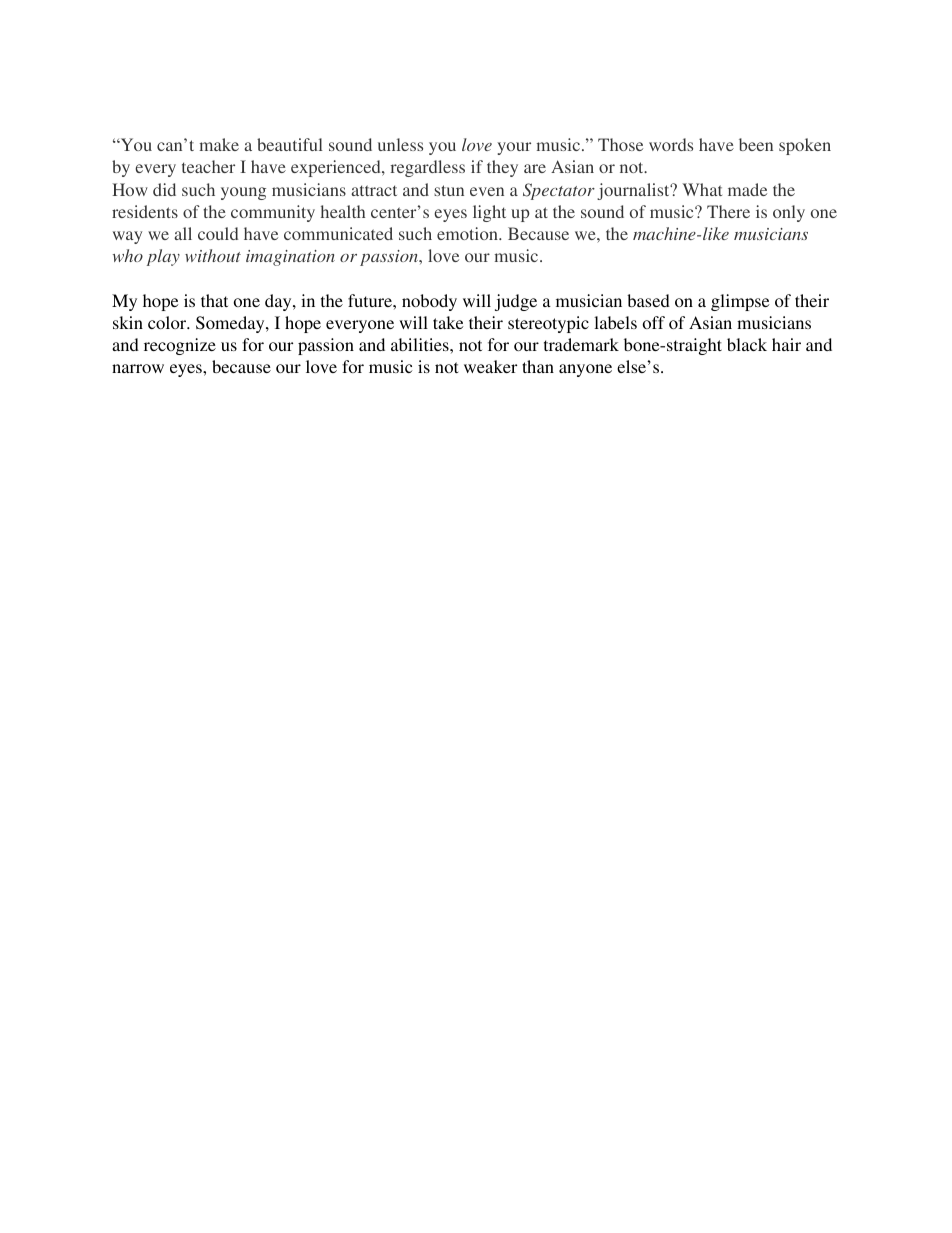 This image has height=1233, width=952. What do you see at coordinates (138, 368) in the image?
I see `narrow` at bounding box center [138, 368].
